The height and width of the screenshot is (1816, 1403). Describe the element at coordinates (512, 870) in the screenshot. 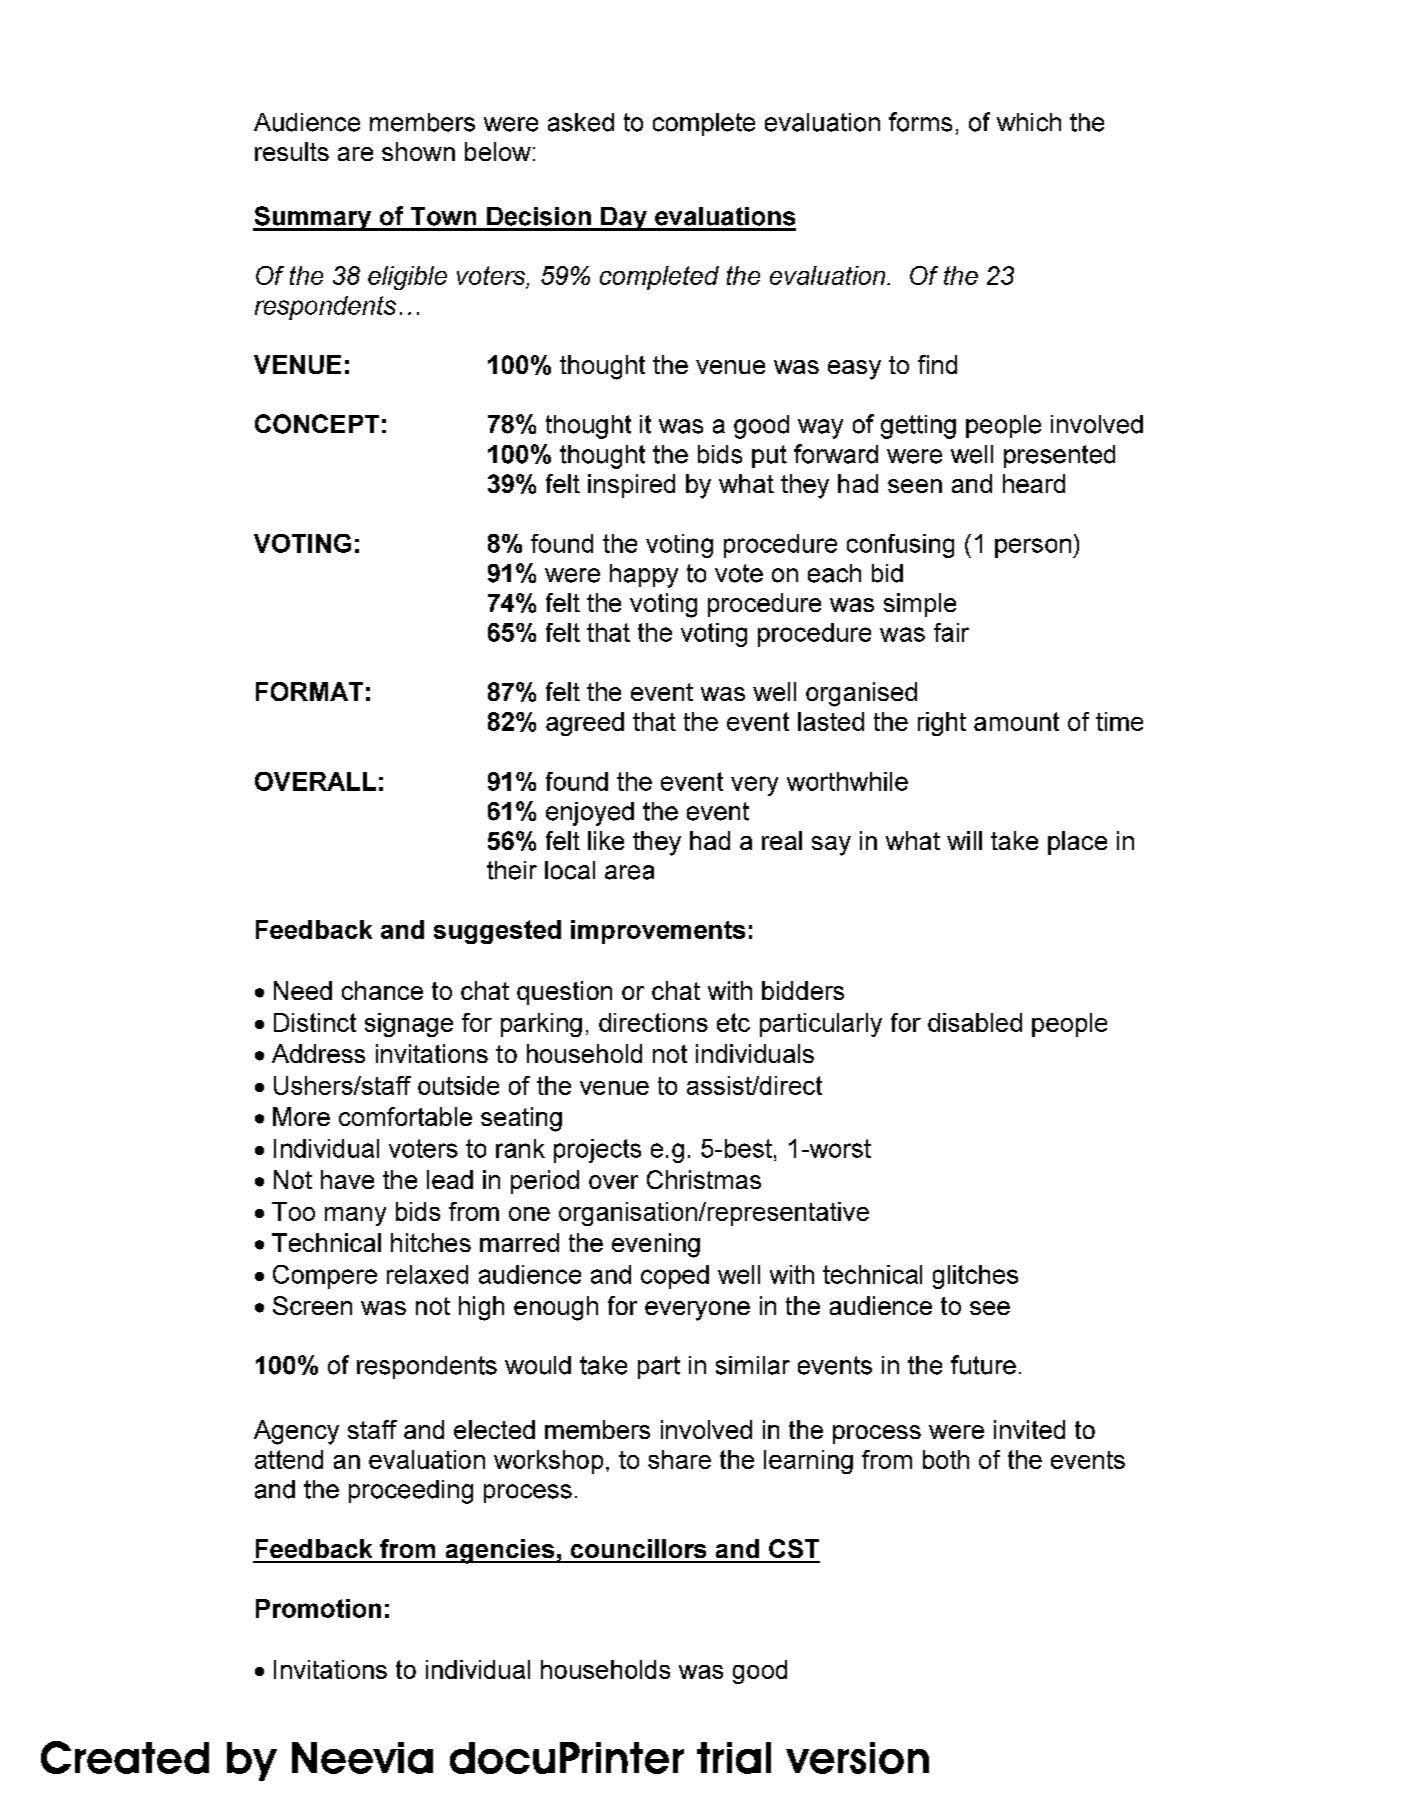

I see `their` at that location.
